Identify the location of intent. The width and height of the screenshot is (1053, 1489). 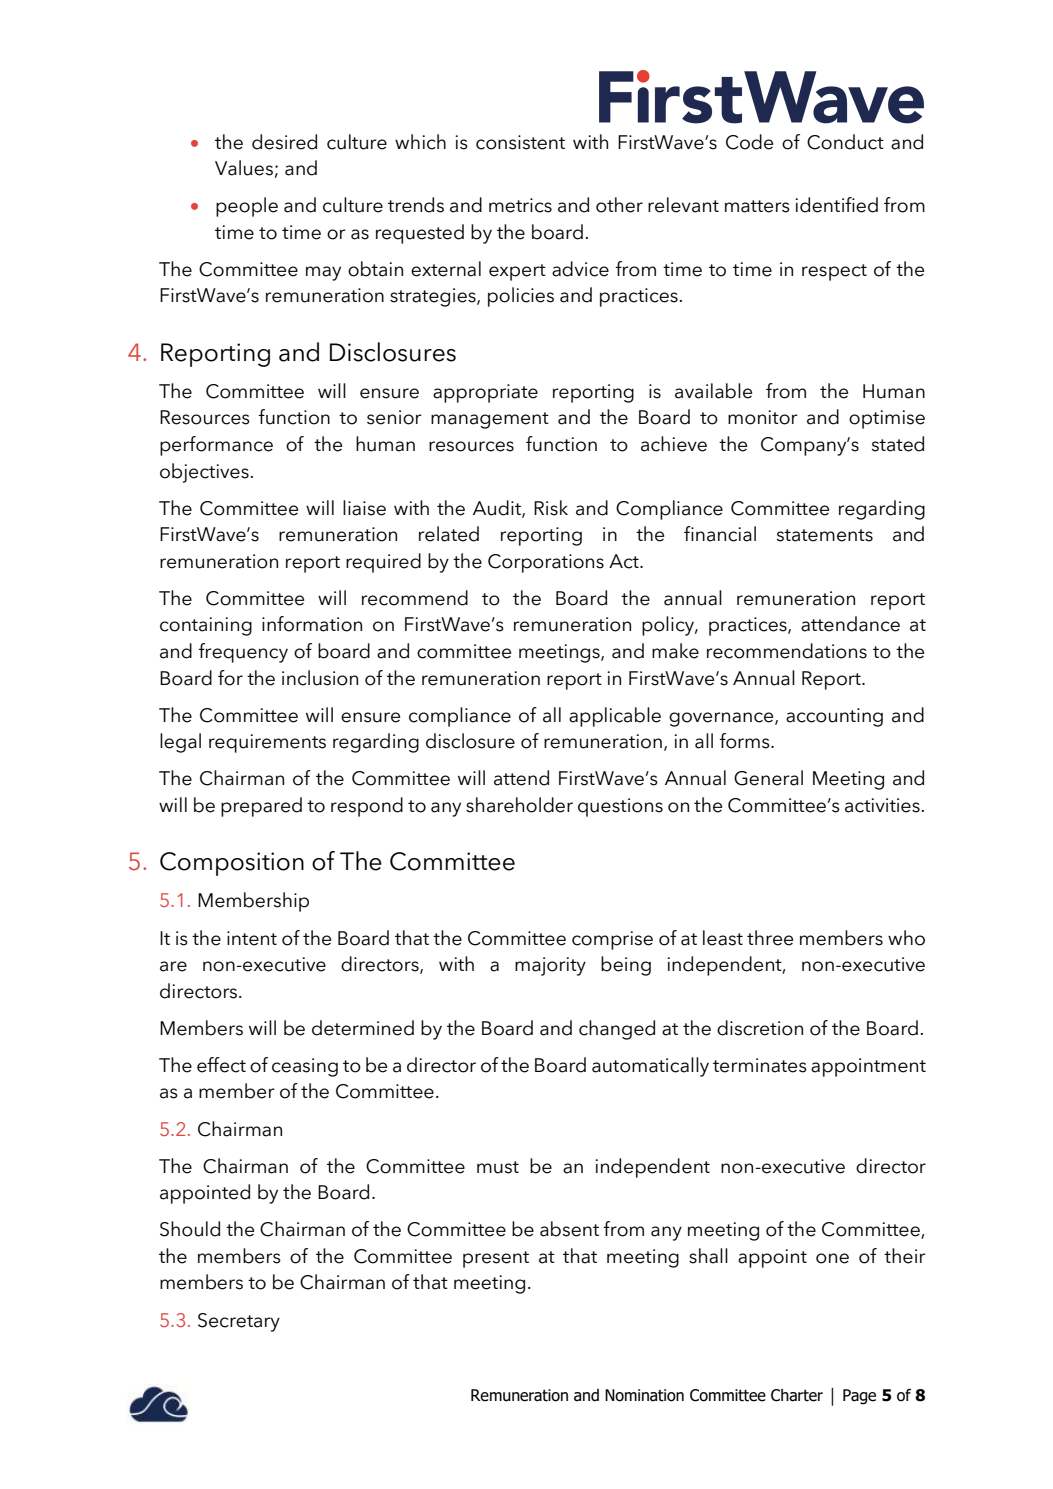
(252, 938).
